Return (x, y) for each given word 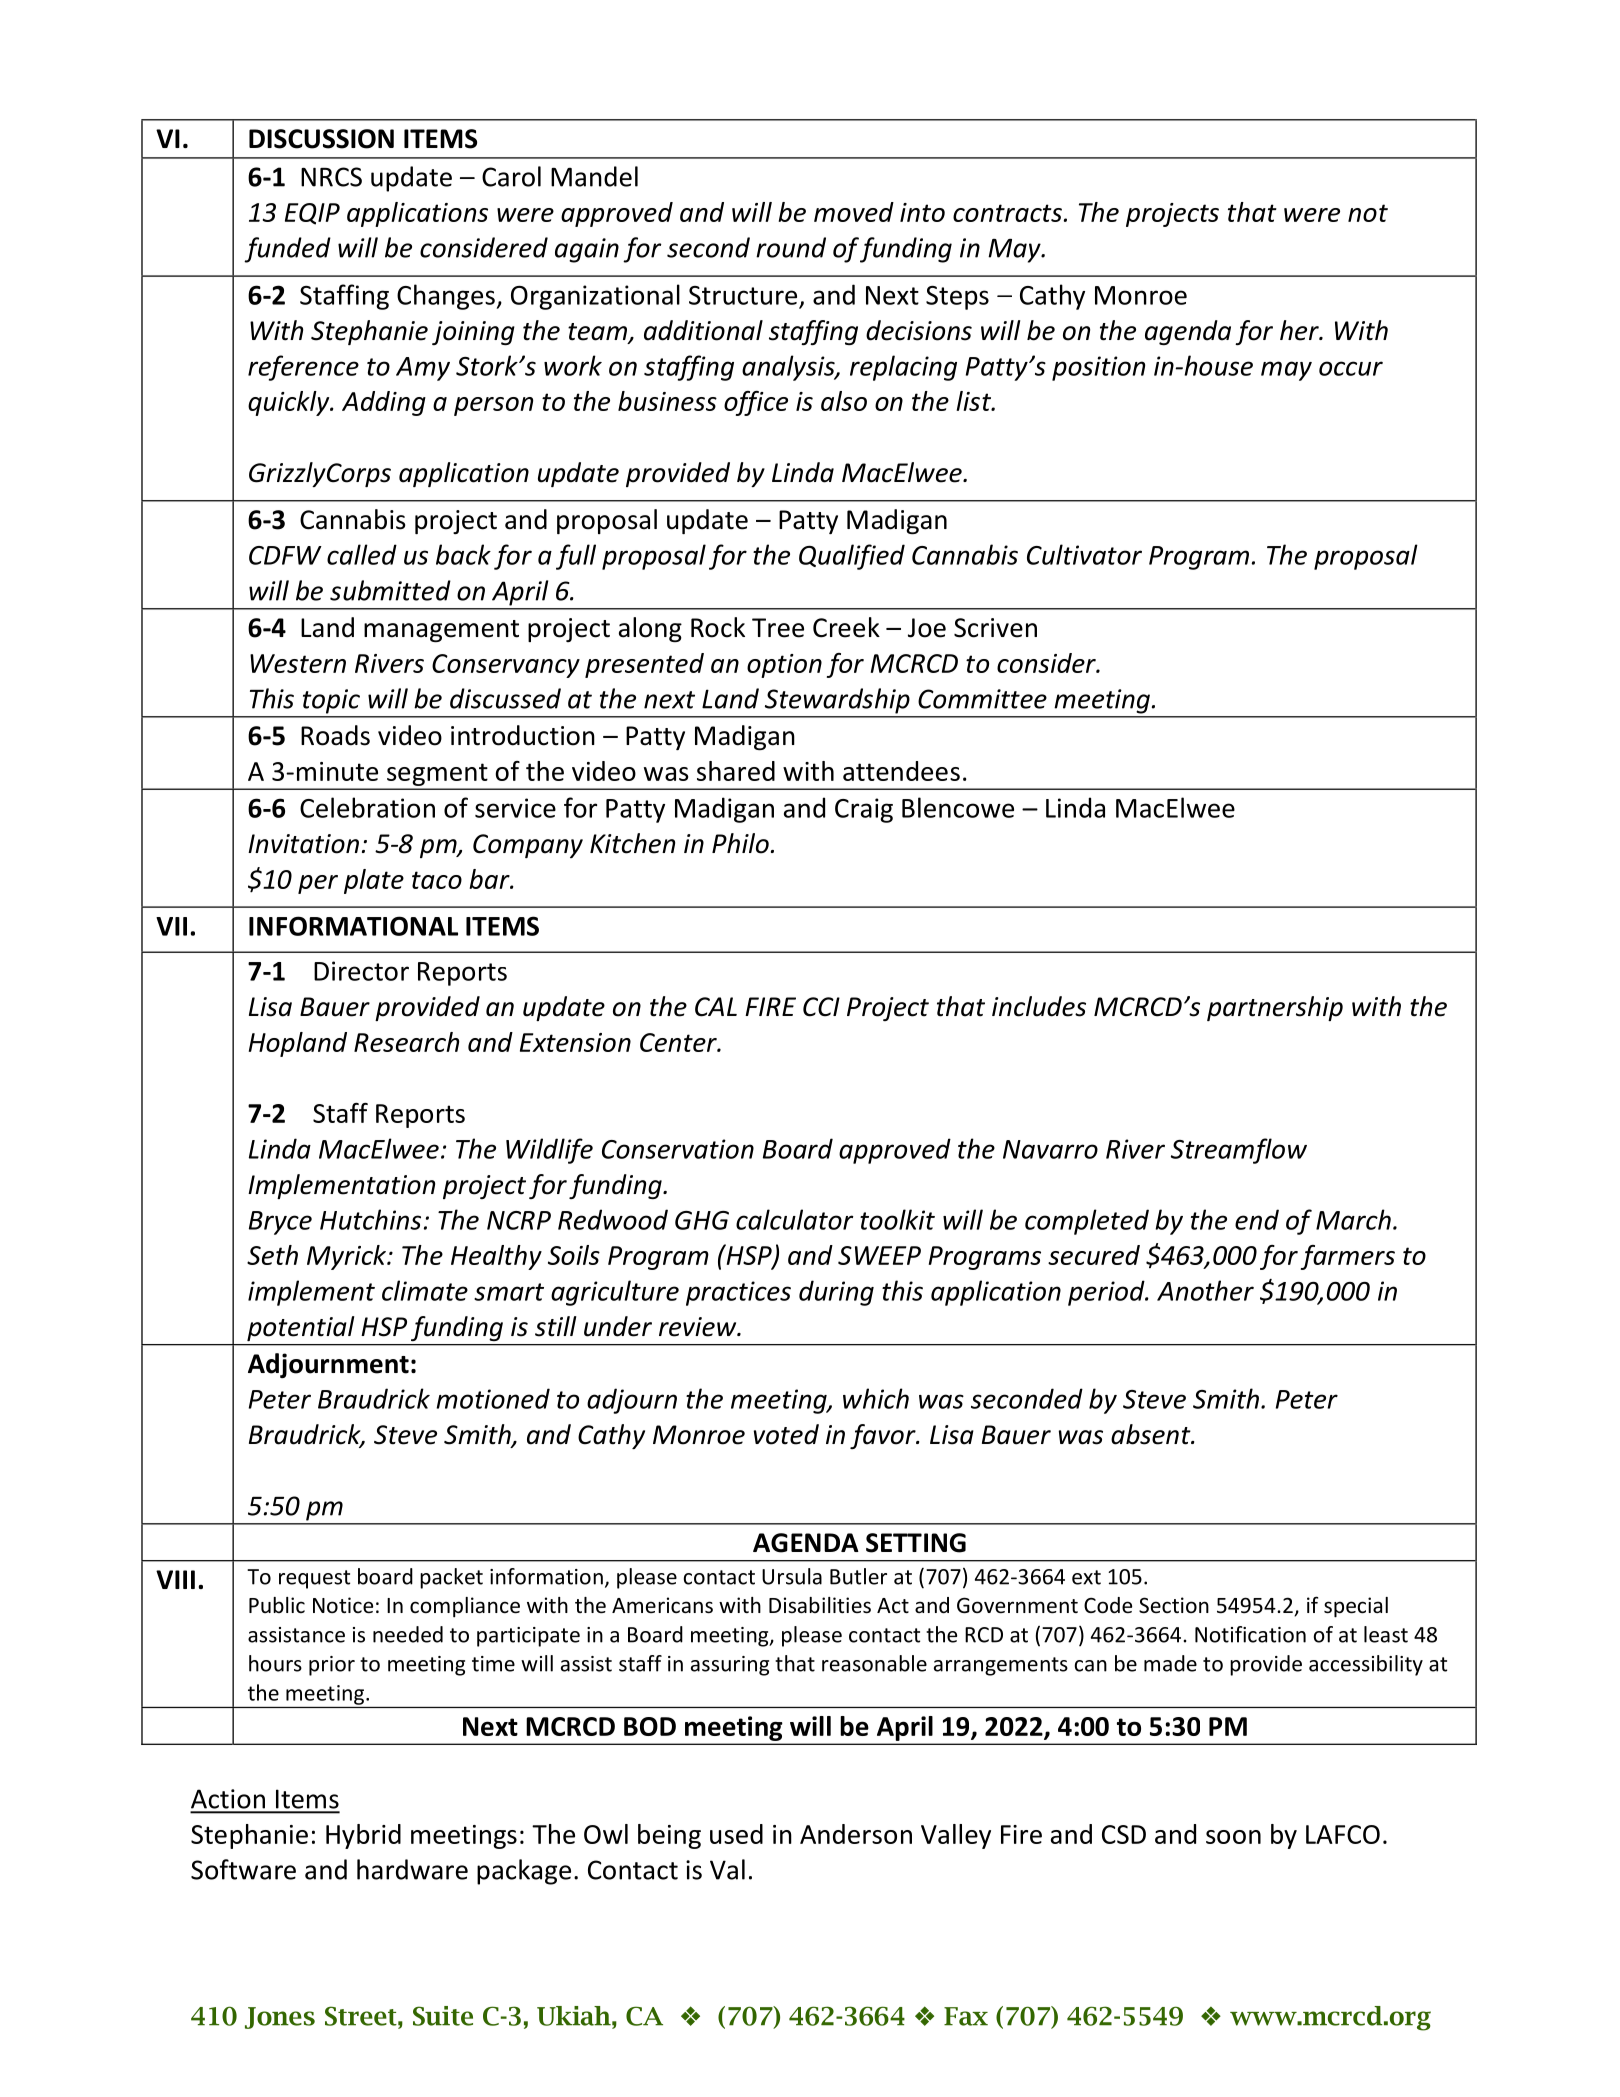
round (791, 247)
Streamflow (1239, 1151)
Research (406, 1042)
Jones (280, 2018)
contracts (1007, 213)
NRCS (331, 177)
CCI (821, 1007)
